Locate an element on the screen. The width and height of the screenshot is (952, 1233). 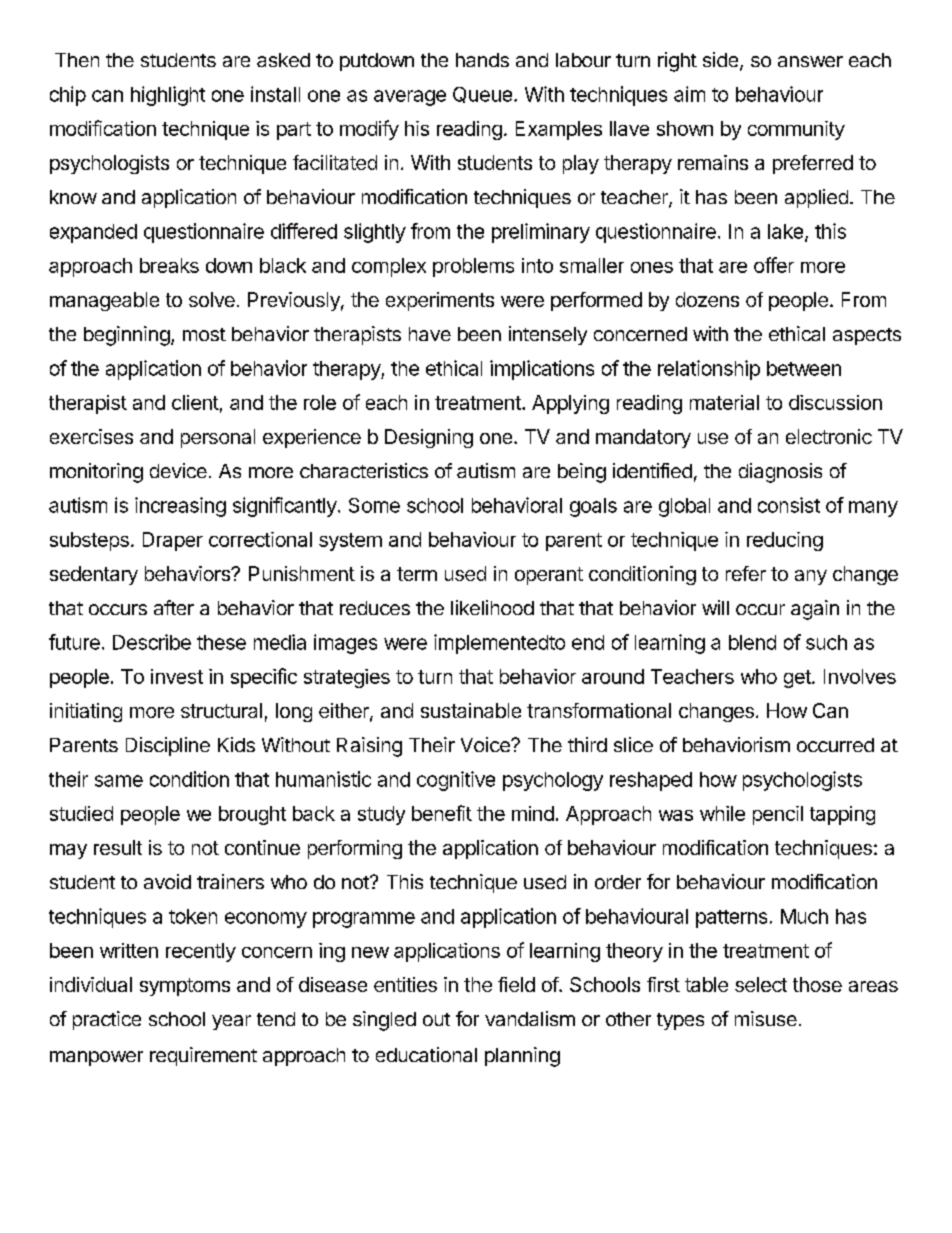
get is located at coordinates (798, 679).
